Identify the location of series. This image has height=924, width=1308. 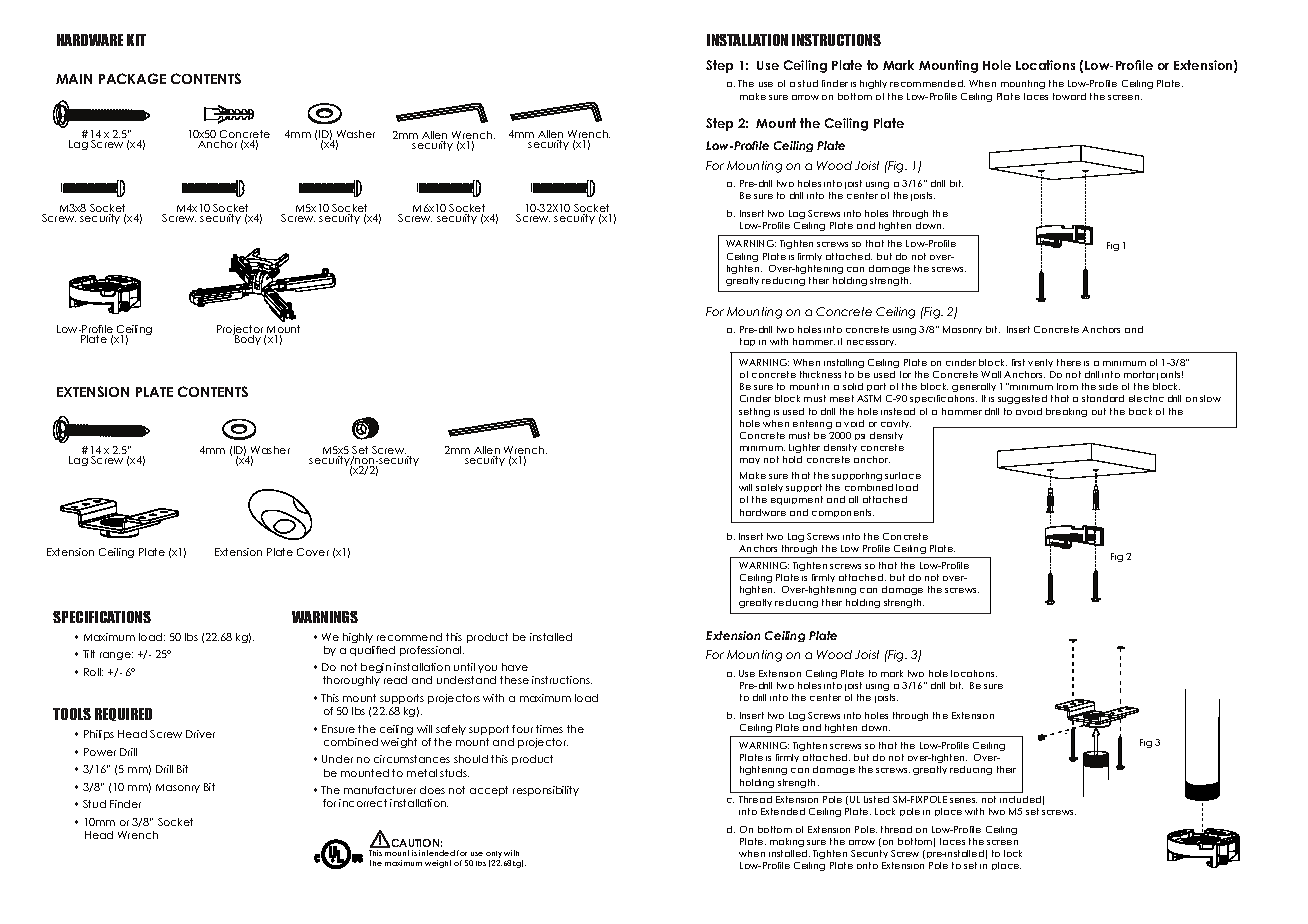
(963, 800).
